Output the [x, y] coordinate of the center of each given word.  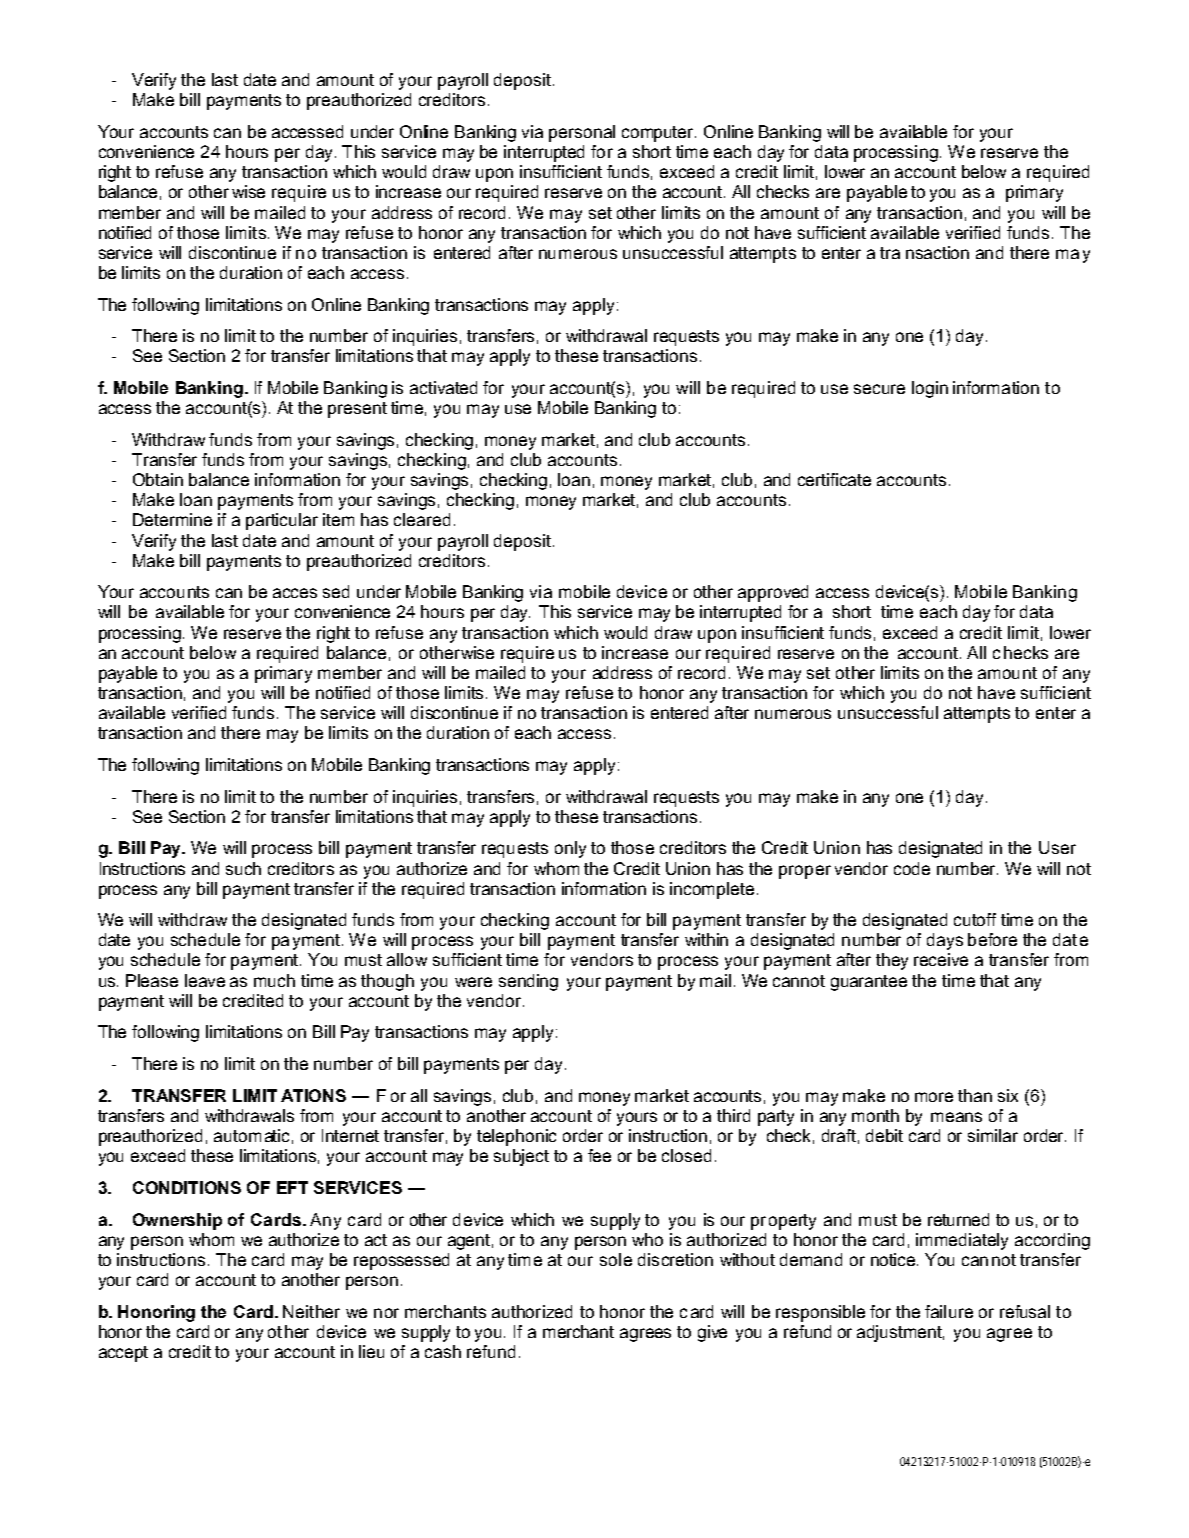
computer [659, 134]
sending [528, 982]
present [357, 410]
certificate [834, 479]
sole [616, 1259]
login [930, 389]
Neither [311, 1311]
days [945, 941]
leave [205, 980]
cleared [422, 519]
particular [282, 521]
